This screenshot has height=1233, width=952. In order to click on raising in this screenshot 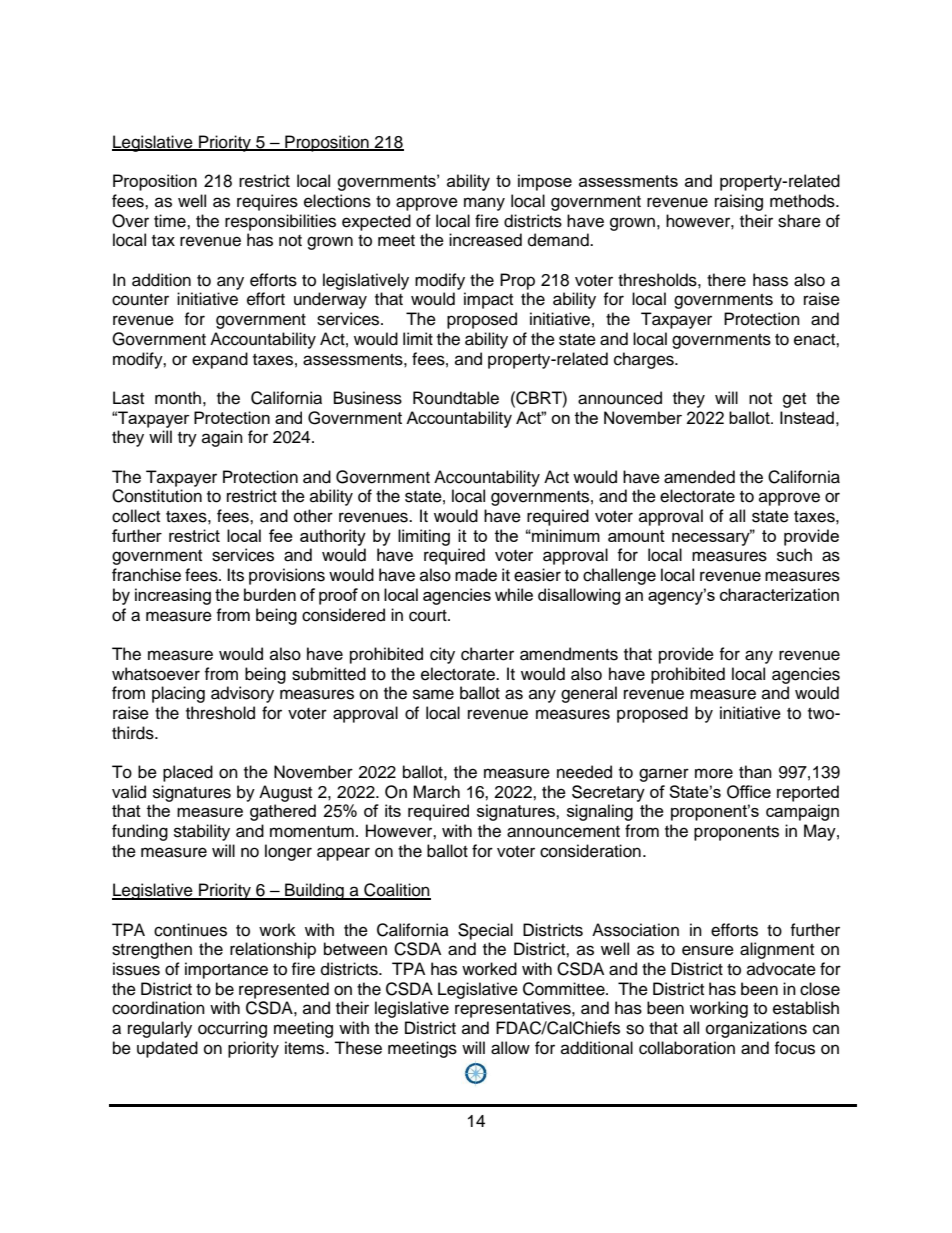, I will do `click(739, 202)`.
